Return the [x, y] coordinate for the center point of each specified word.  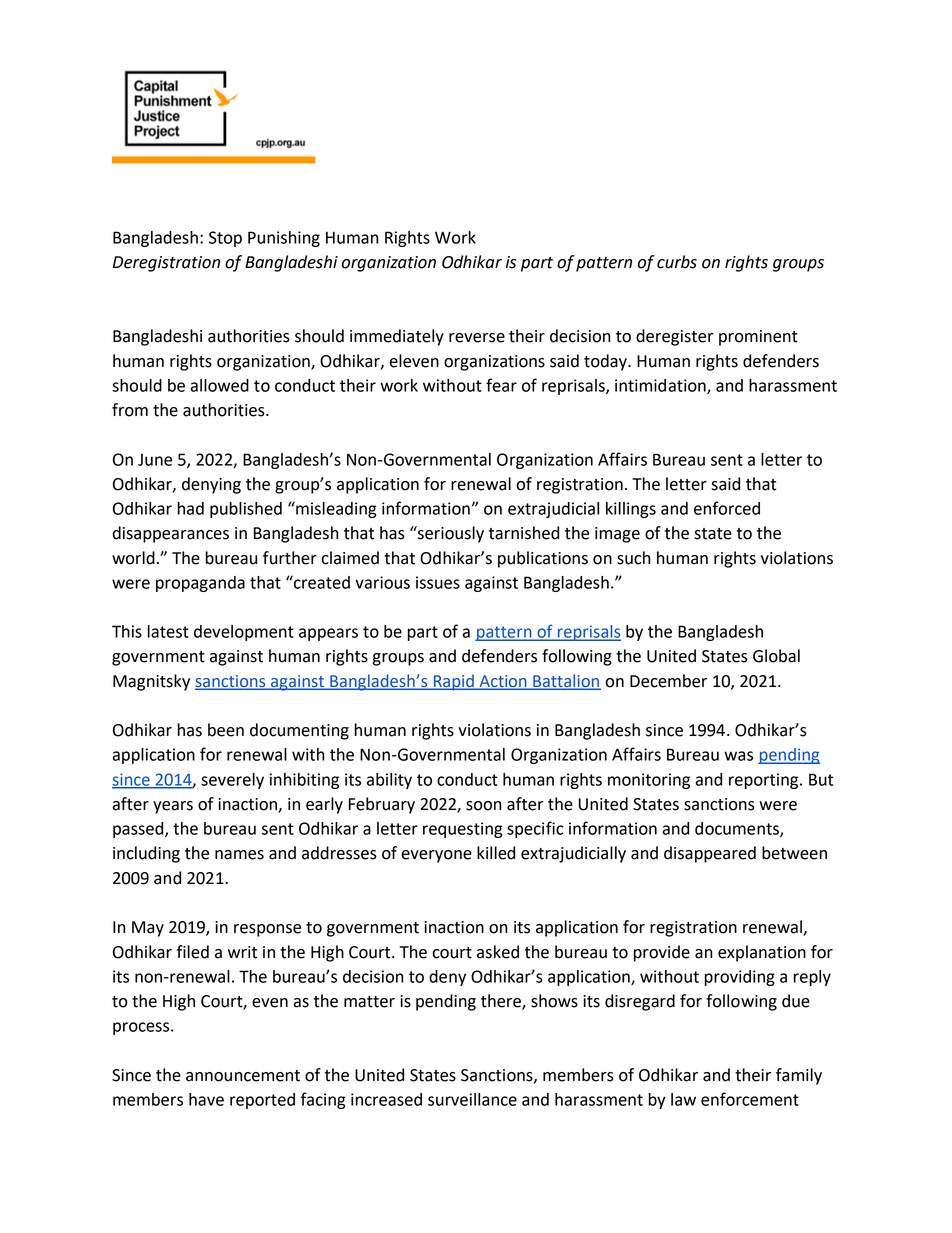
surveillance [472, 1099]
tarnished [524, 533]
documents [738, 829]
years [173, 807]
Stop [225, 239]
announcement [243, 1076]
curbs [677, 262]
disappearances [171, 534]
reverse [477, 338]
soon [483, 806]
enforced [727, 508]
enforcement [750, 1099]
